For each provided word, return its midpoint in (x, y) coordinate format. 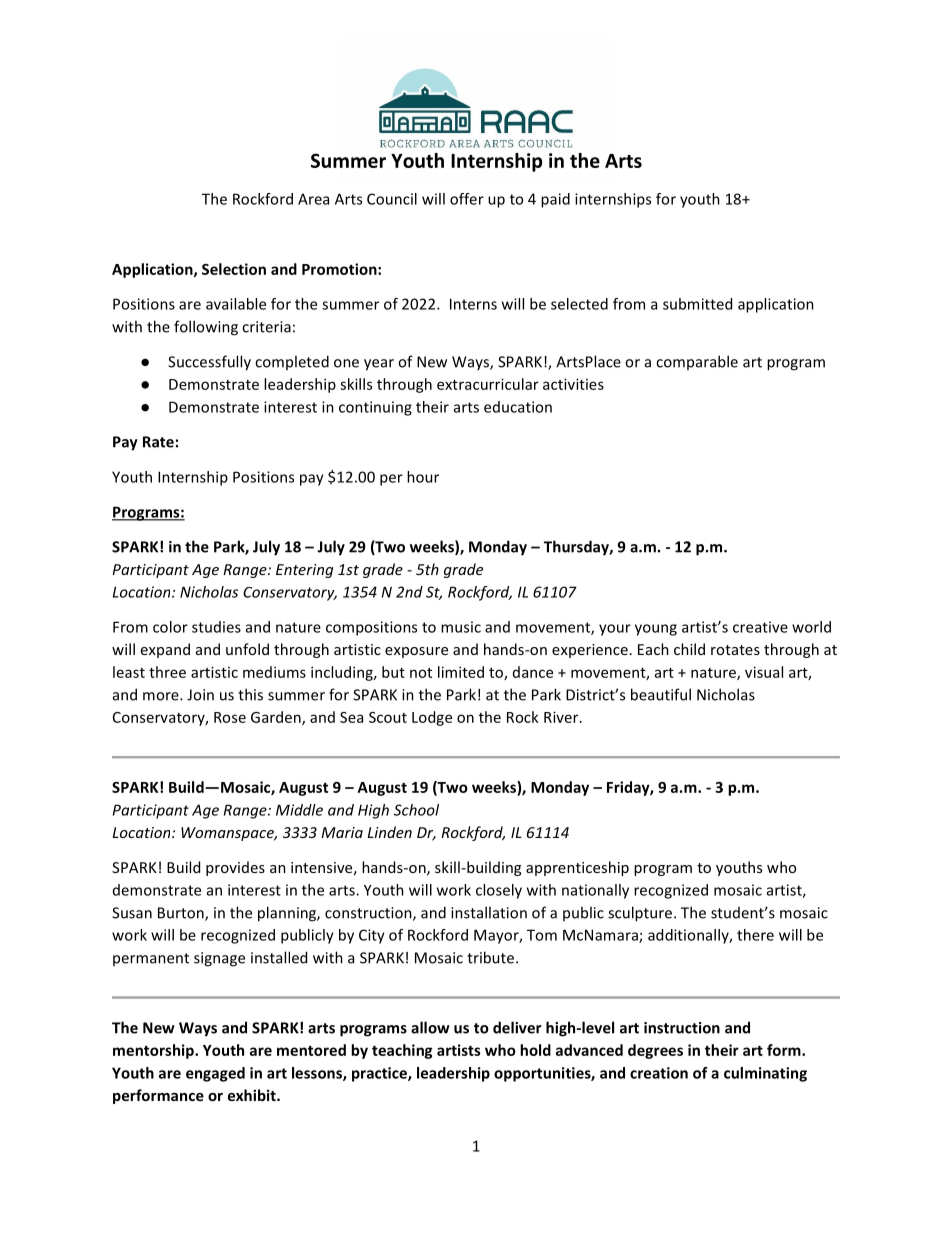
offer (467, 199)
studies (216, 627)
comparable (697, 362)
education (518, 407)
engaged (215, 1074)
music (461, 627)
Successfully (209, 363)
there (755, 935)
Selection (234, 269)
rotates (735, 650)
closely (499, 891)
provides (235, 868)
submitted (697, 304)
